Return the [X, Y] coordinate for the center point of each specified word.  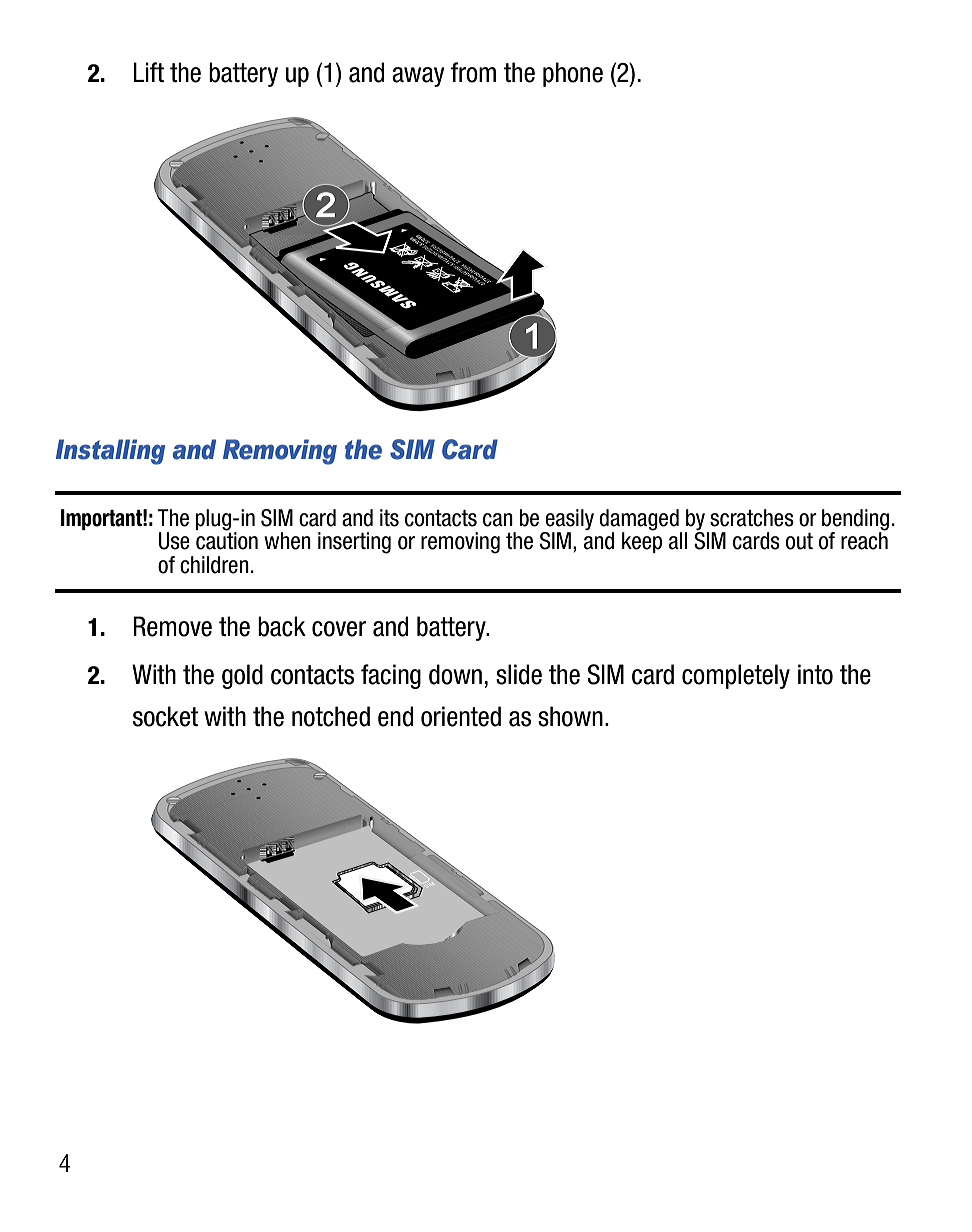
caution [227, 540]
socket [165, 716]
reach [864, 540]
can [498, 520]
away [418, 77]
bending [855, 521]
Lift [148, 72]
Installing [110, 452]
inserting [354, 543]
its [389, 518]
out [799, 541]
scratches [752, 518]
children [214, 565]
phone [573, 74]
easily [568, 521]
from [473, 72]
